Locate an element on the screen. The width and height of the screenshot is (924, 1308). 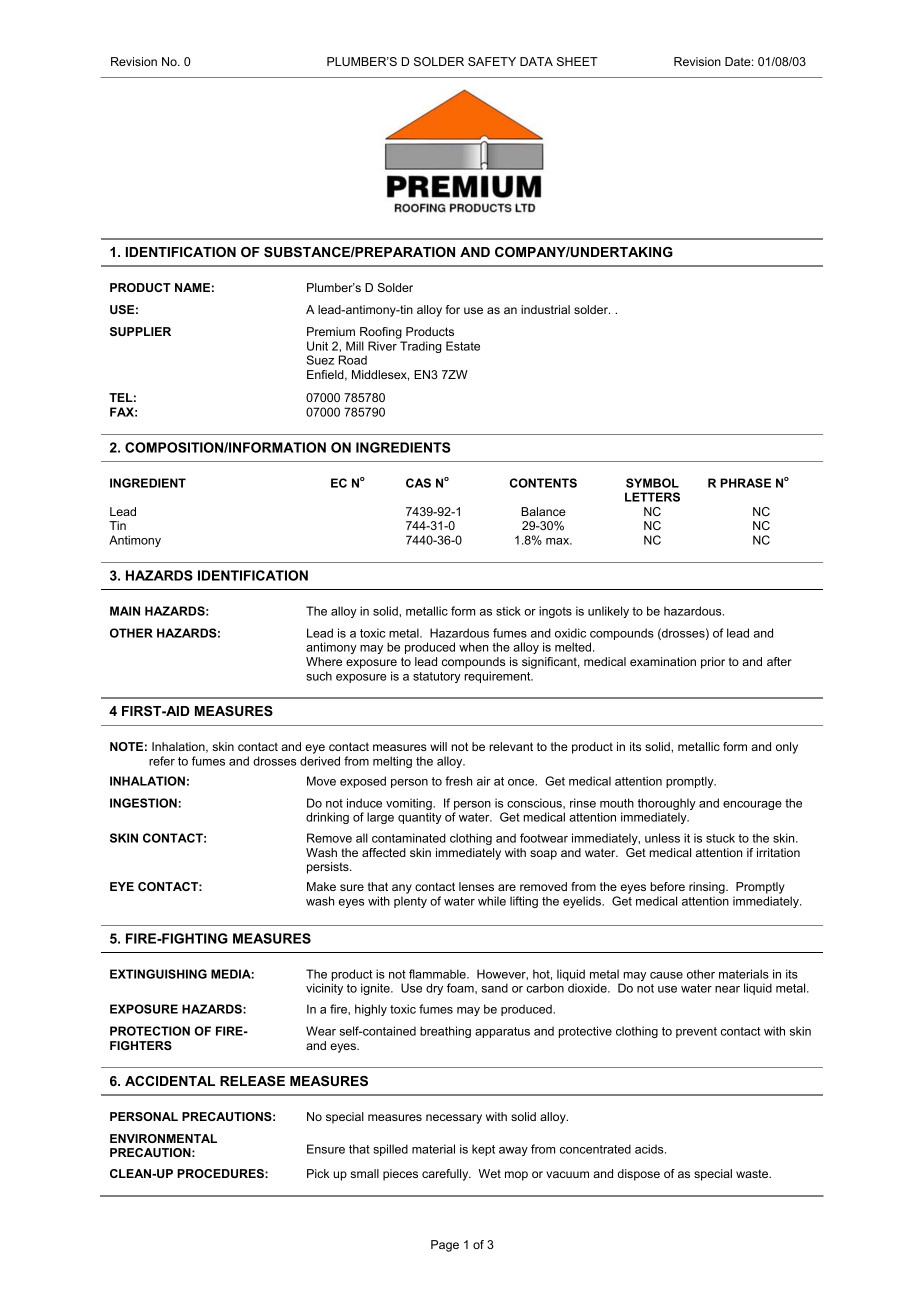
SAFETY is located at coordinates (492, 61).
